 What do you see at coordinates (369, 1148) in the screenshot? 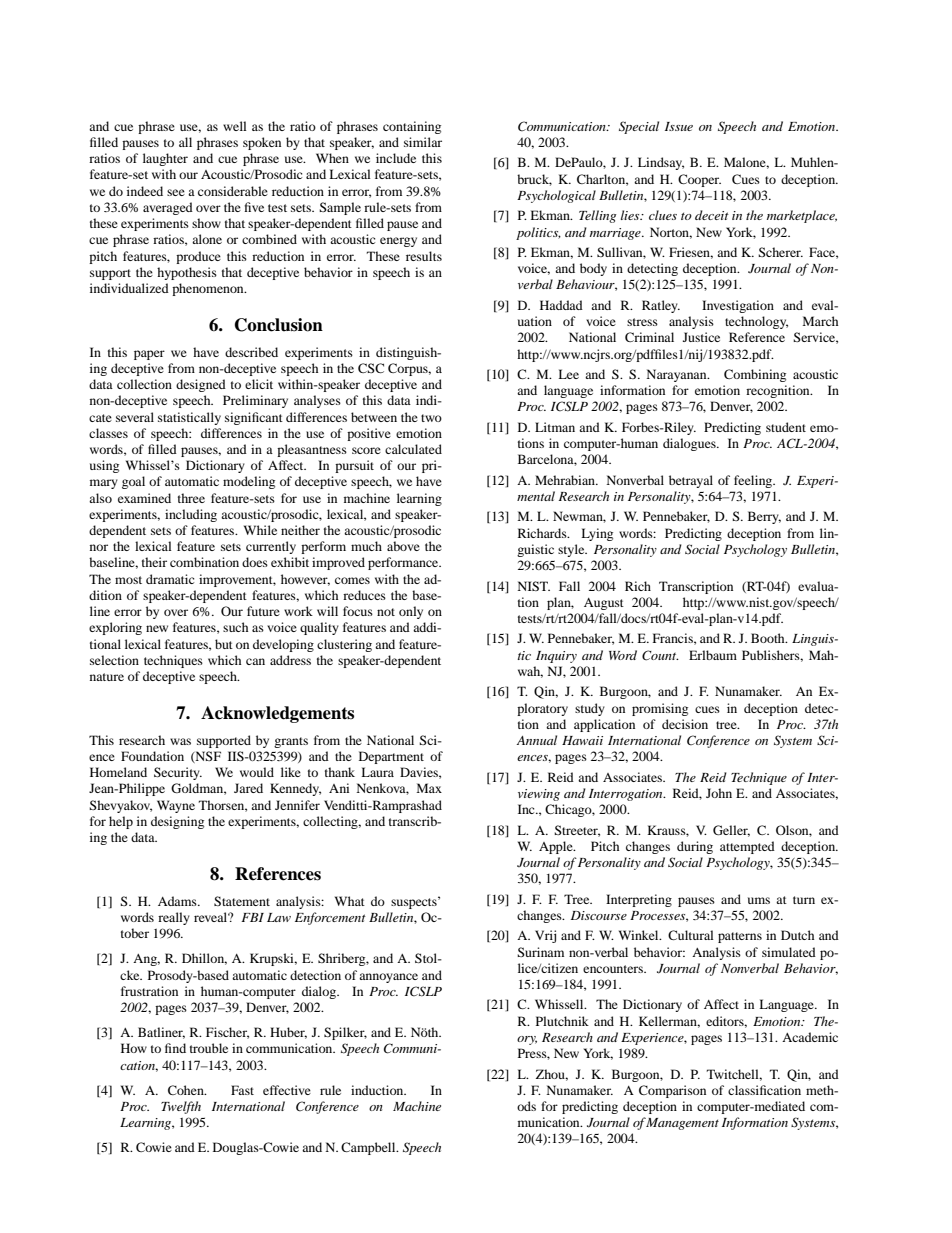
I see `Campbell` at bounding box center [369, 1148].
